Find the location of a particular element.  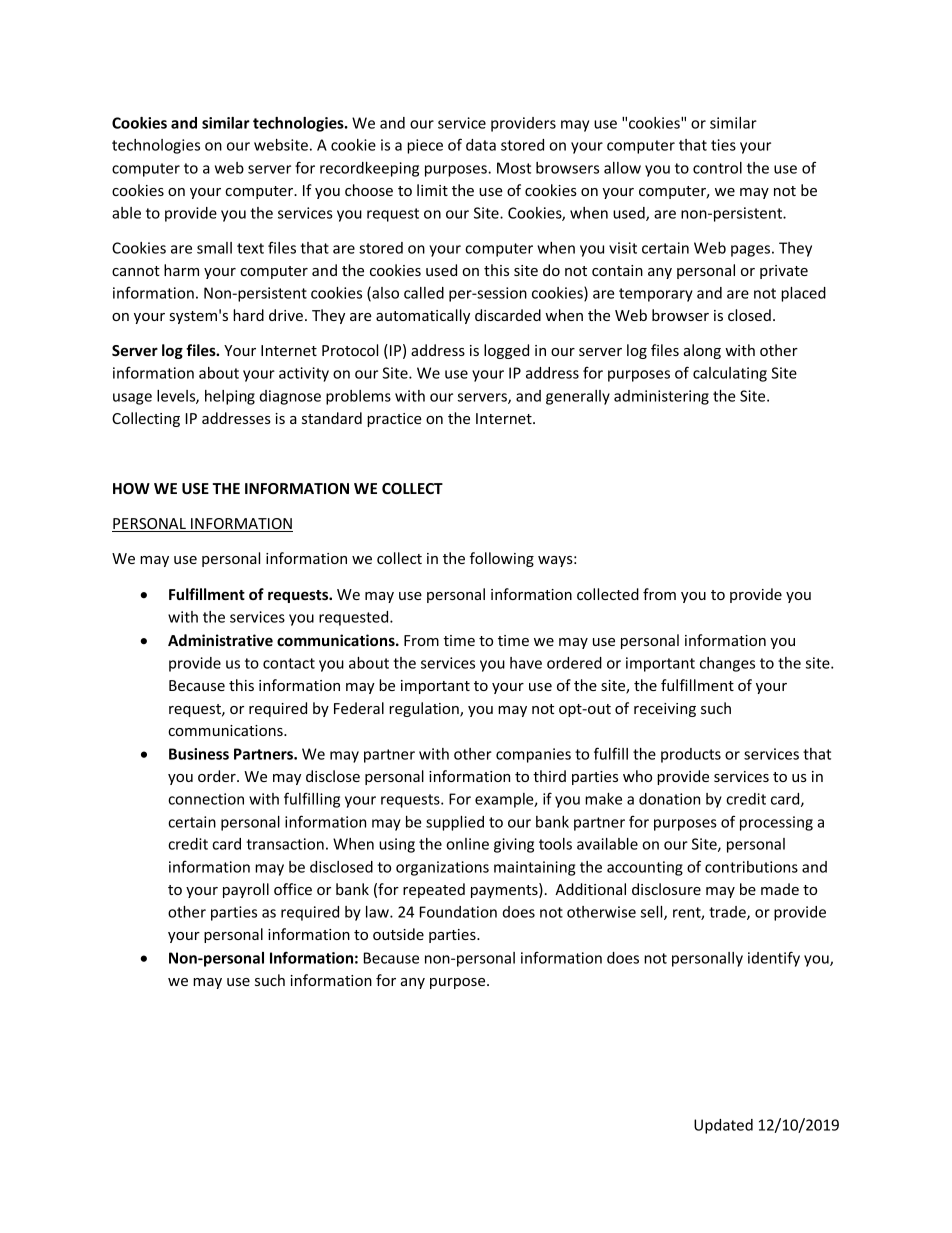

limit is located at coordinates (432, 190).
